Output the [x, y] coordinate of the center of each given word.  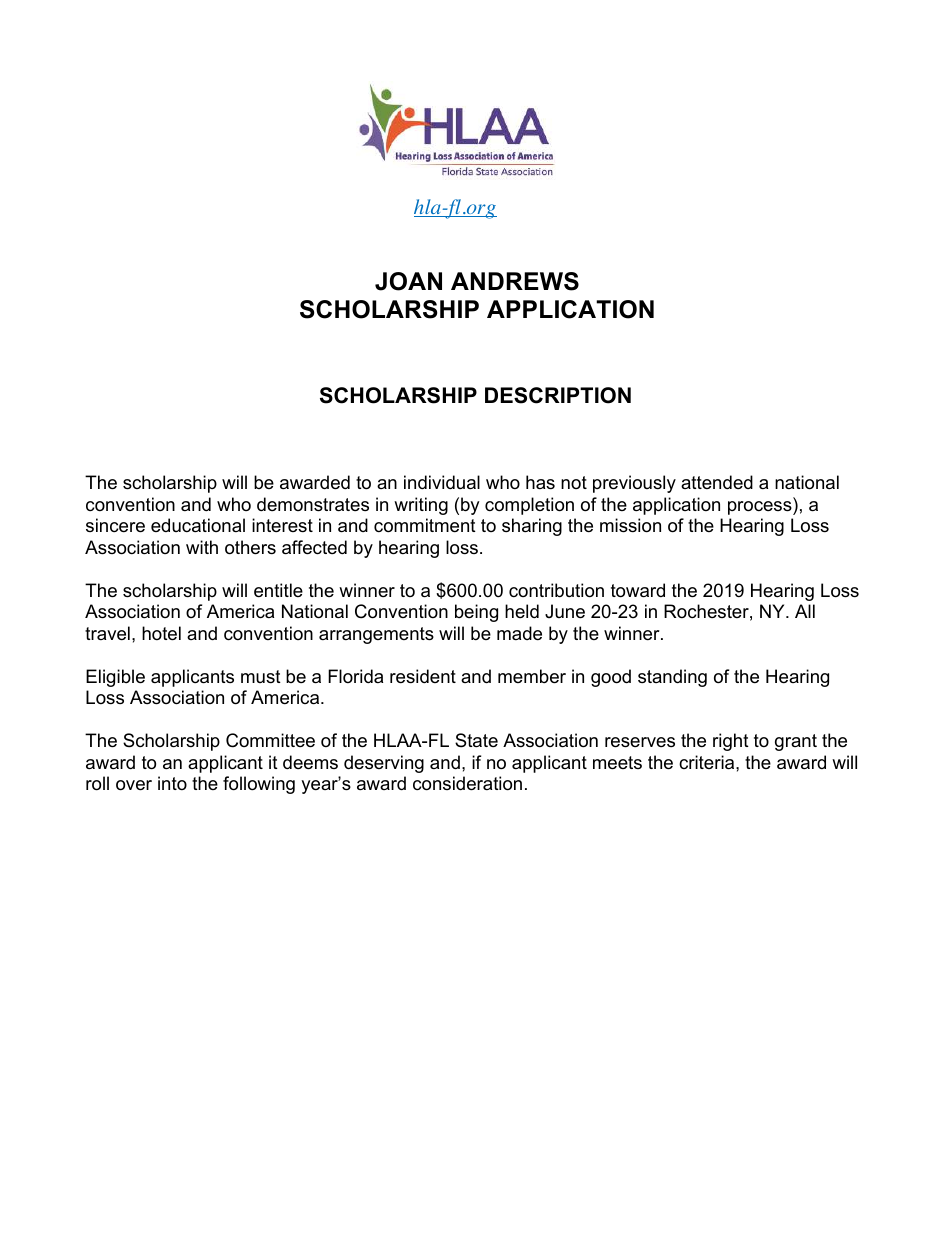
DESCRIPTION [558, 395]
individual [442, 482]
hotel [161, 633]
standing [672, 678]
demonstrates [313, 504]
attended [717, 482]
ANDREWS [515, 281]
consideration [467, 783]
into [172, 783]
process [761, 508]
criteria [708, 762]
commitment [425, 525]
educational [198, 525]
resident [423, 676]
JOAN [408, 281]
